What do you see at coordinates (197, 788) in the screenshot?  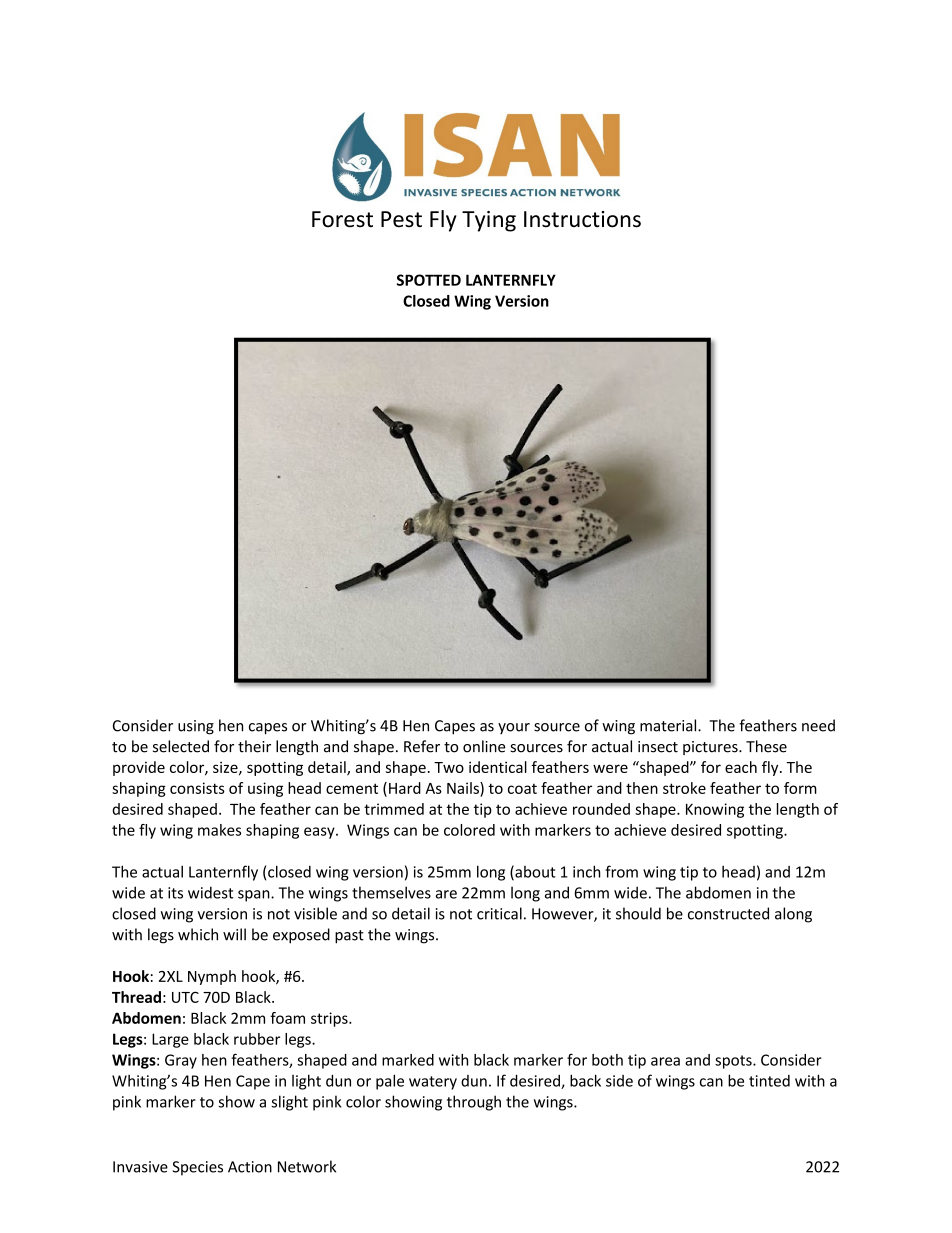 I see `consists` at bounding box center [197, 788].
